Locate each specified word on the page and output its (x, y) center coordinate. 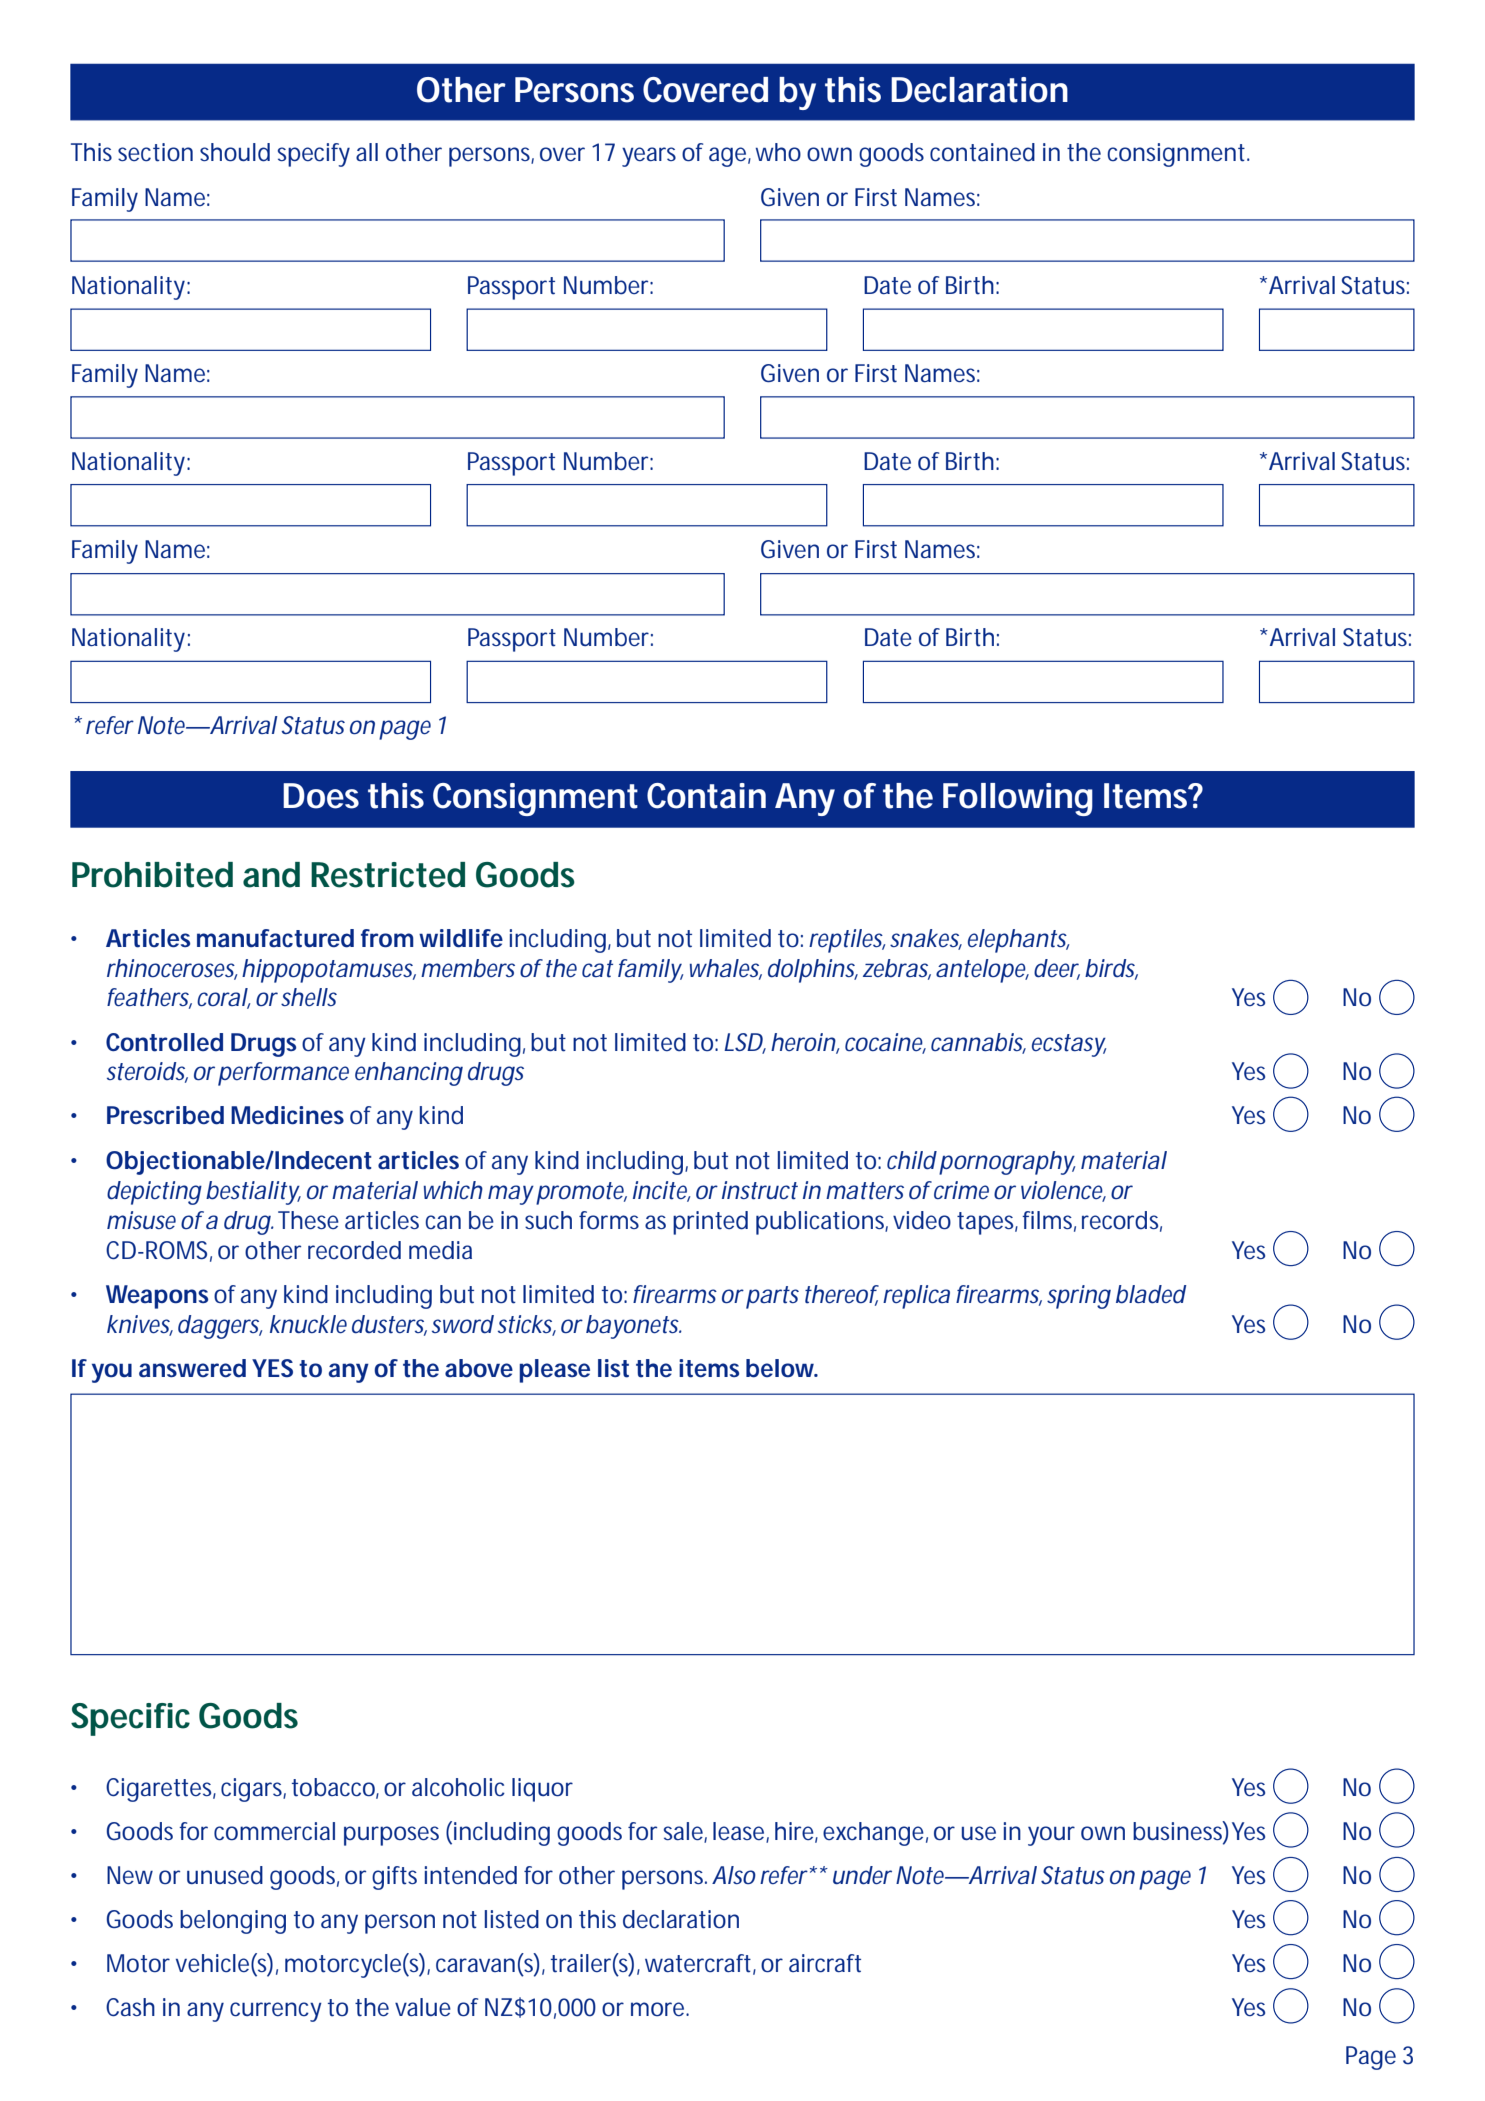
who (778, 152)
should (235, 152)
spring (1079, 1297)
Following (1018, 799)
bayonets (634, 1327)
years (649, 157)
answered (192, 1368)
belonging (233, 1922)
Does (321, 796)
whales (726, 969)
